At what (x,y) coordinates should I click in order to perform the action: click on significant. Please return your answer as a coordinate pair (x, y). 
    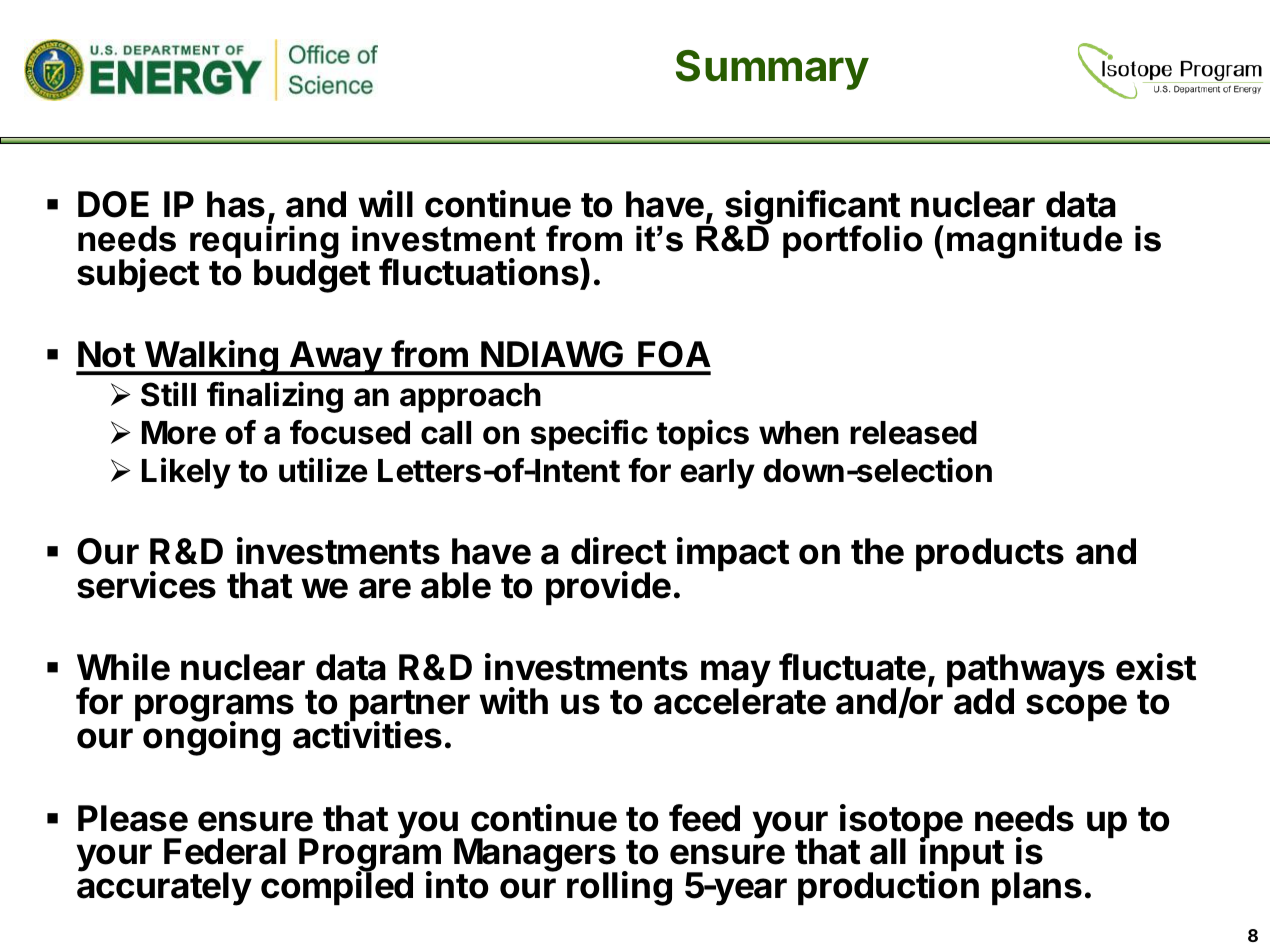
    Looking at the image, I should click on (812, 209).
